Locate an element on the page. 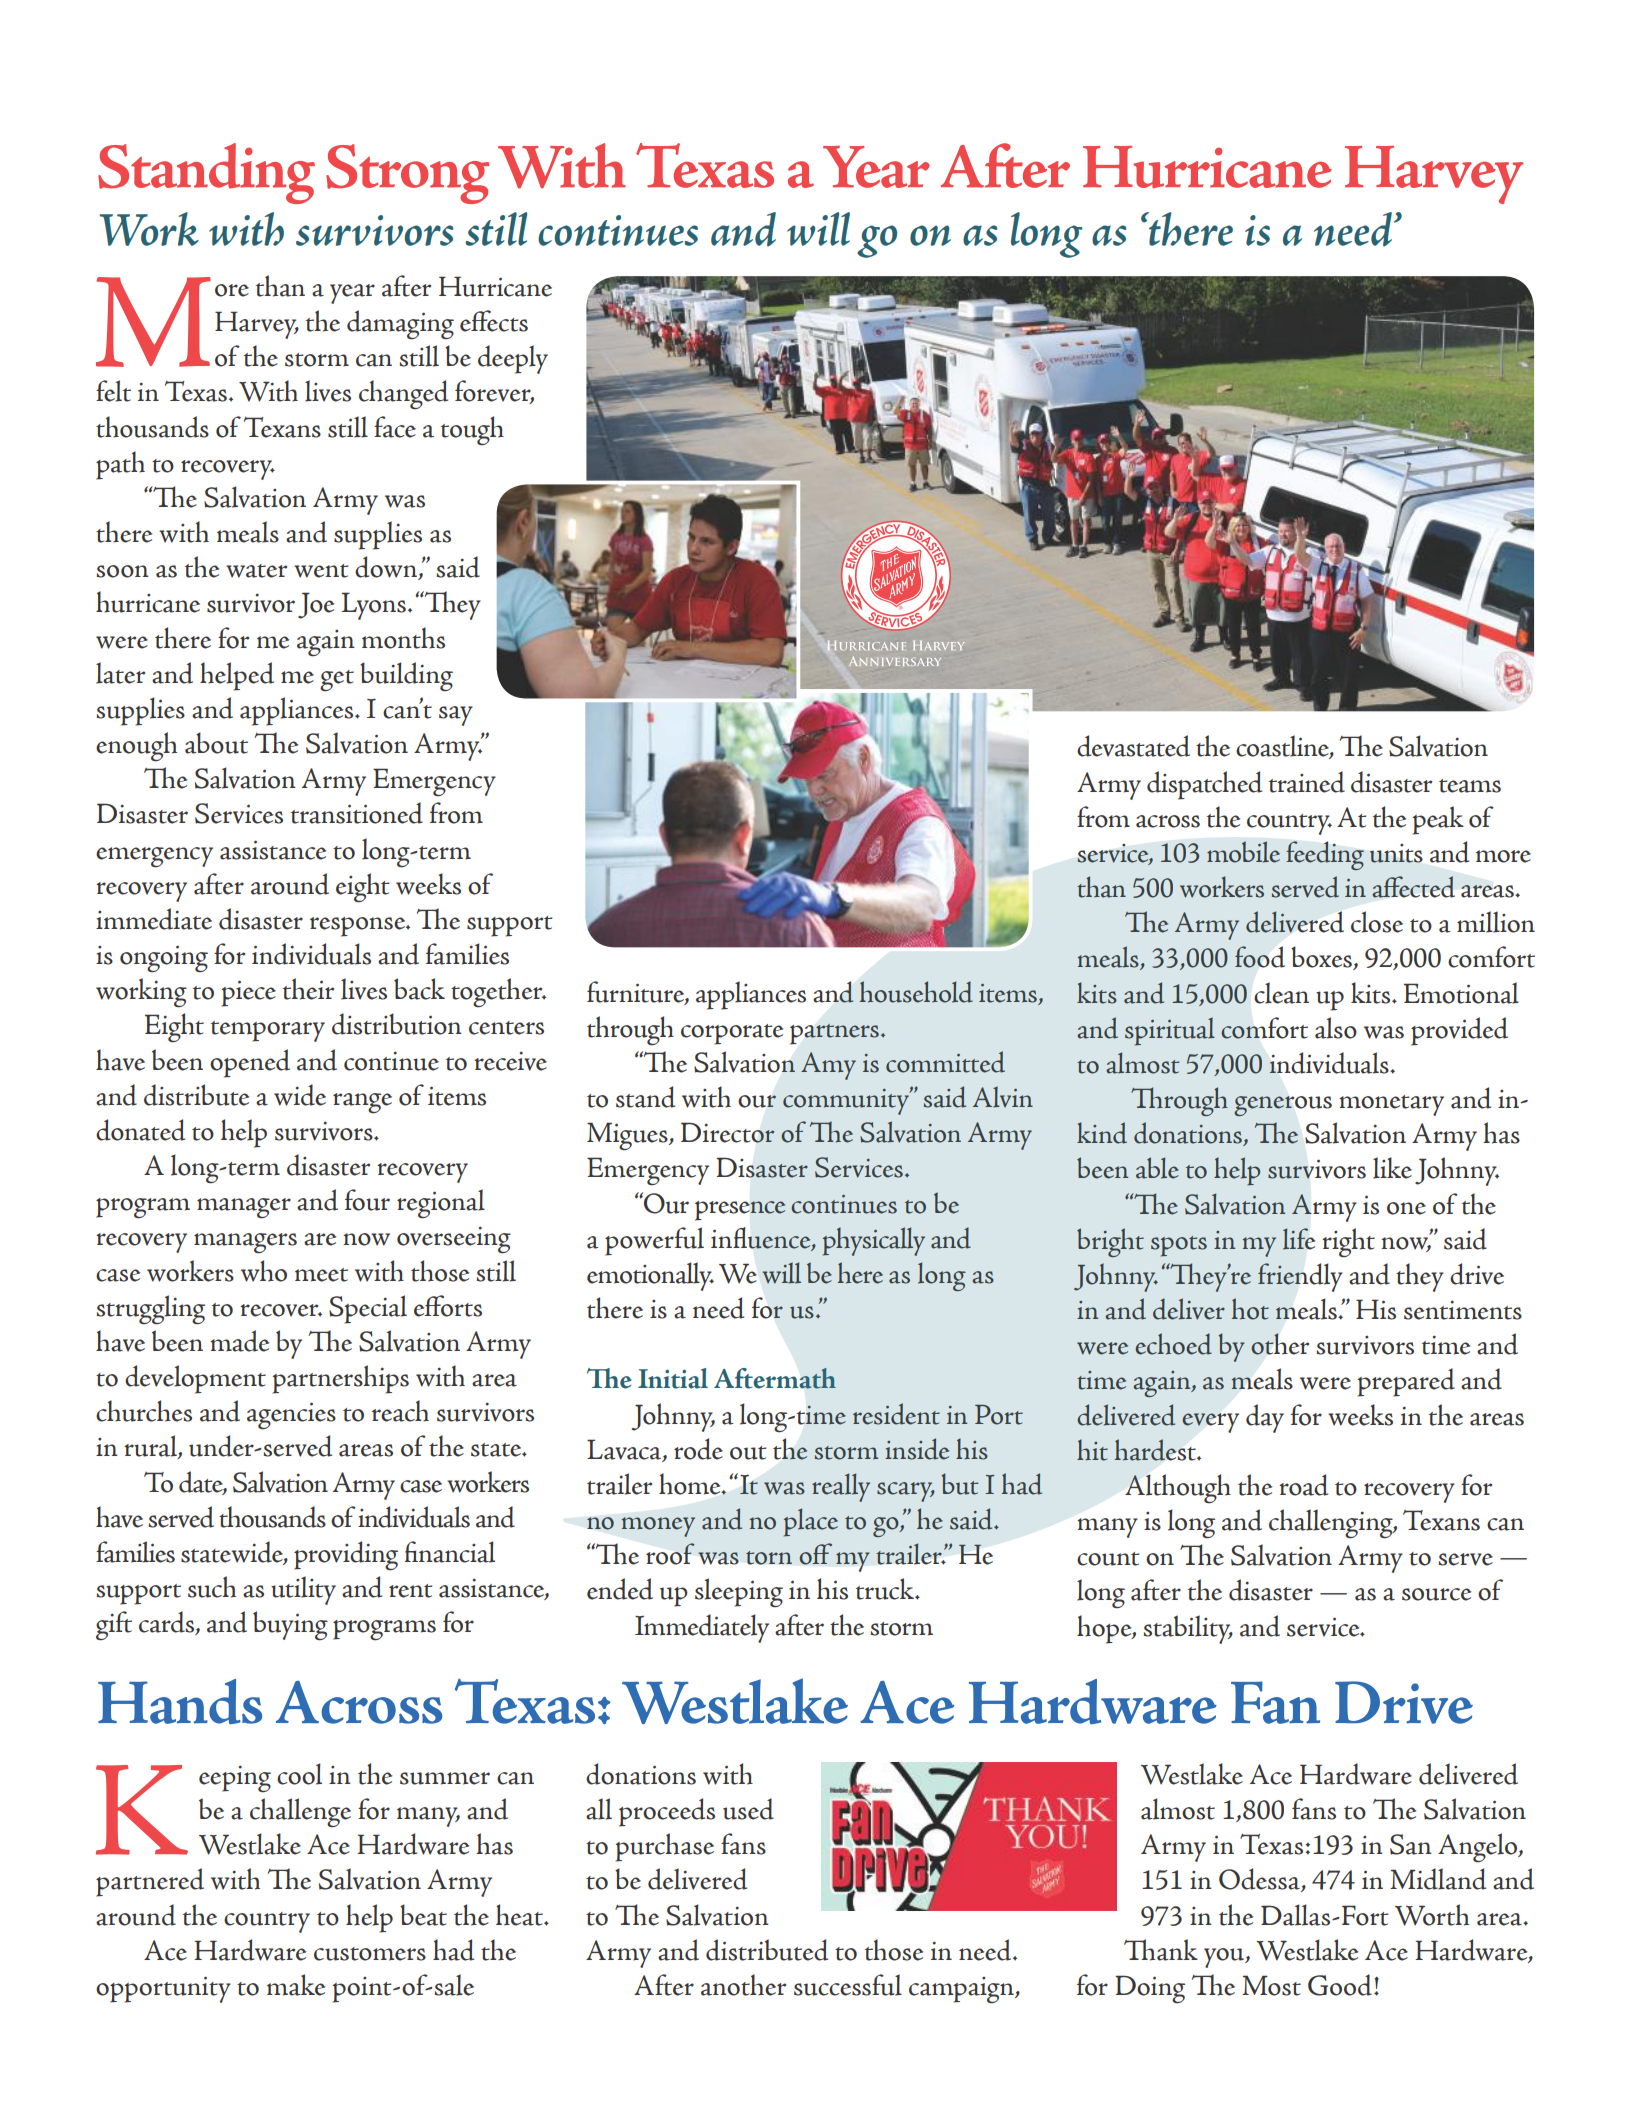 Image resolution: width=1630 pixels, height=2110 pixels. effects is located at coordinates (494, 321).
